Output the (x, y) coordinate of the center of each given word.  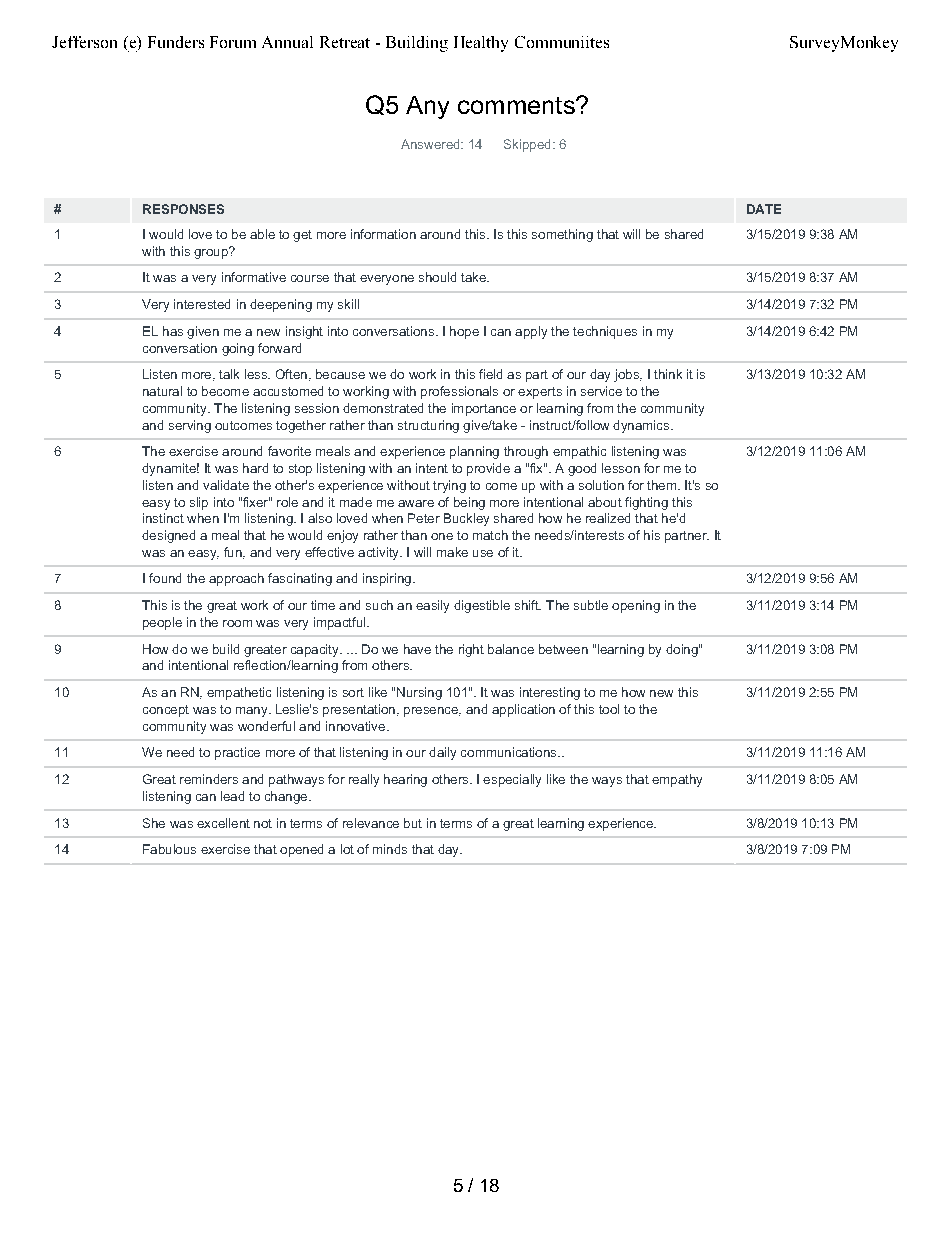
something (562, 235)
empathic (579, 452)
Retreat (345, 42)
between (563, 649)
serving (190, 426)
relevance (371, 823)
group (212, 253)
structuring (428, 426)
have (417, 649)
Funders (176, 42)
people (162, 623)
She (154, 823)
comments (517, 105)
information (383, 234)
